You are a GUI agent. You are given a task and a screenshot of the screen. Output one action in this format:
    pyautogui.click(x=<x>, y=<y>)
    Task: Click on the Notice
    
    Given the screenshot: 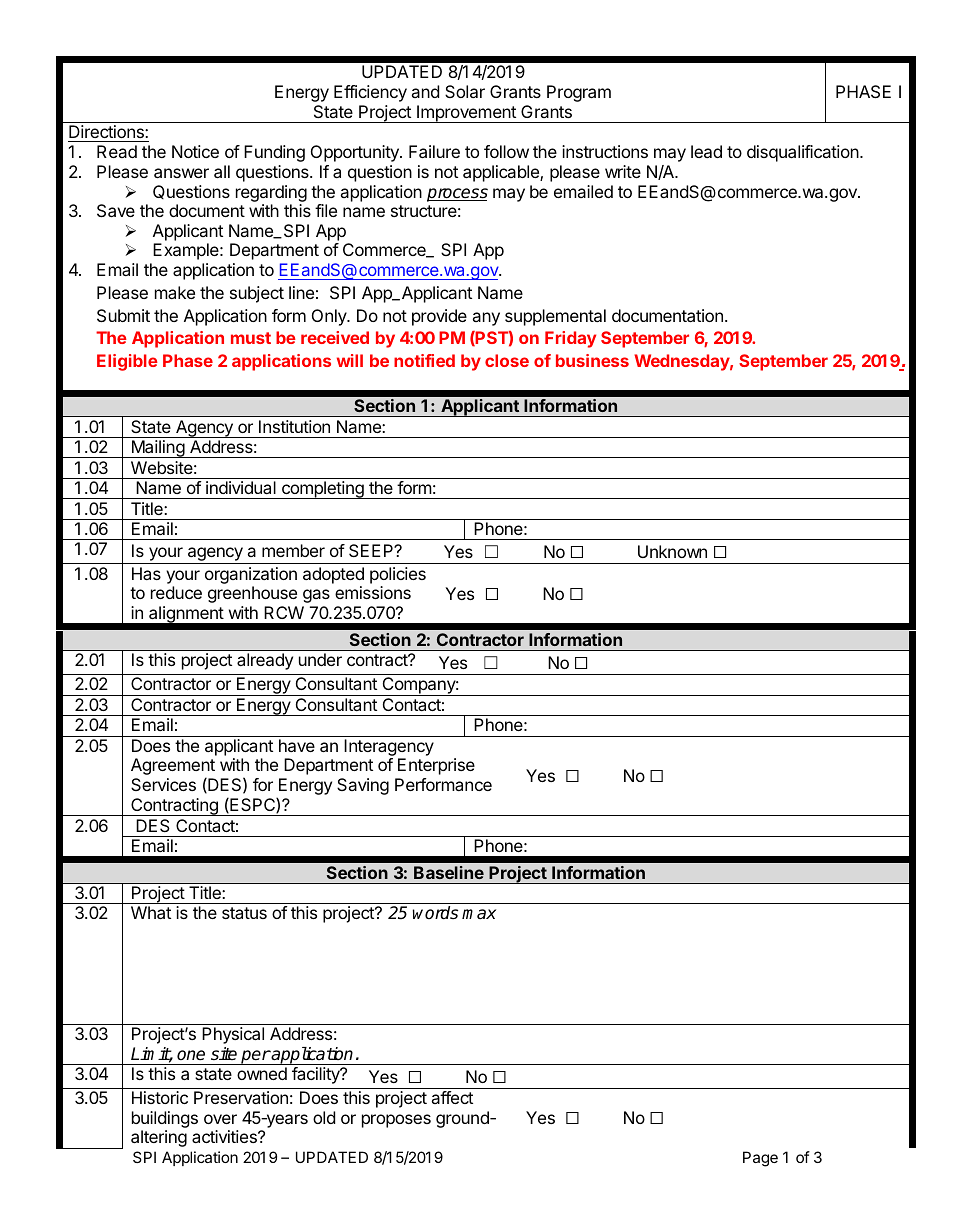 What is the action you would take?
    pyautogui.click(x=195, y=151)
